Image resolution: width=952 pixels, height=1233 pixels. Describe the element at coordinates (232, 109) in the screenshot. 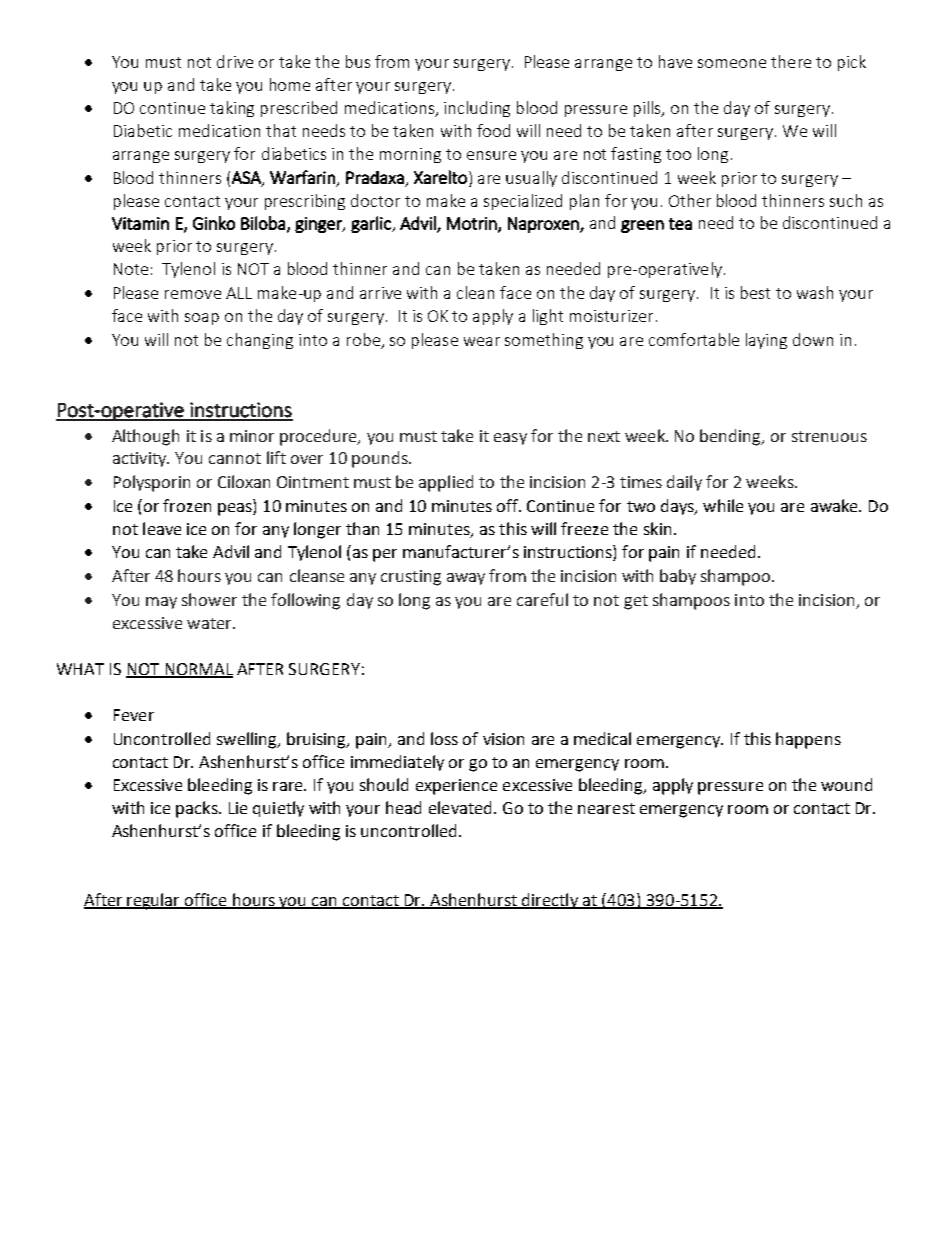

I see `taking` at that location.
